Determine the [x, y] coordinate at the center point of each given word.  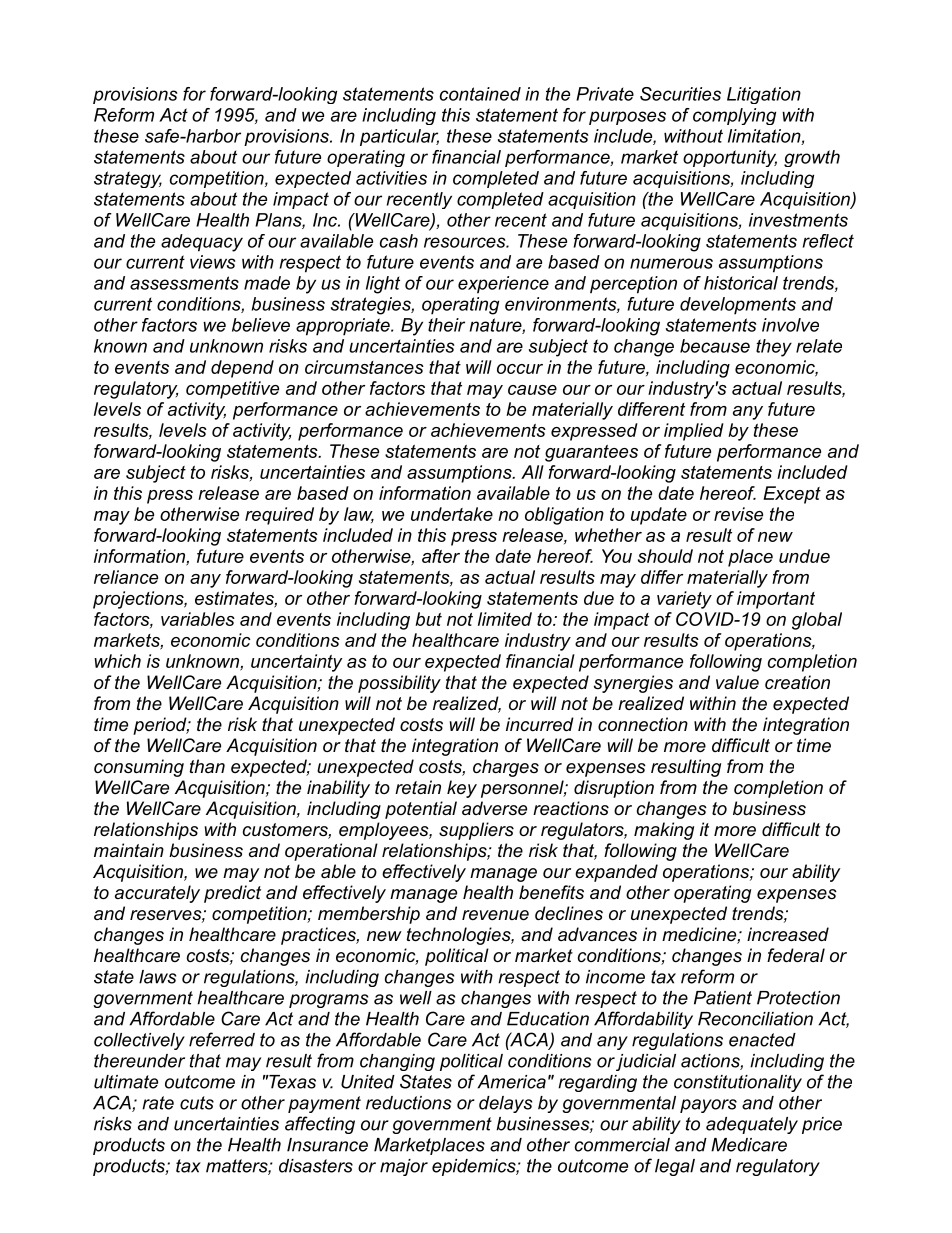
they [774, 348]
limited [505, 619]
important [776, 600]
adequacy [202, 243]
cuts [197, 1103]
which [117, 661]
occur [520, 369]
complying [734, 116]
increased [788, 934]
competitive [232, 390]
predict [232, 894]
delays [505, 1104]
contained [480, 94]
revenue [495, 915]
